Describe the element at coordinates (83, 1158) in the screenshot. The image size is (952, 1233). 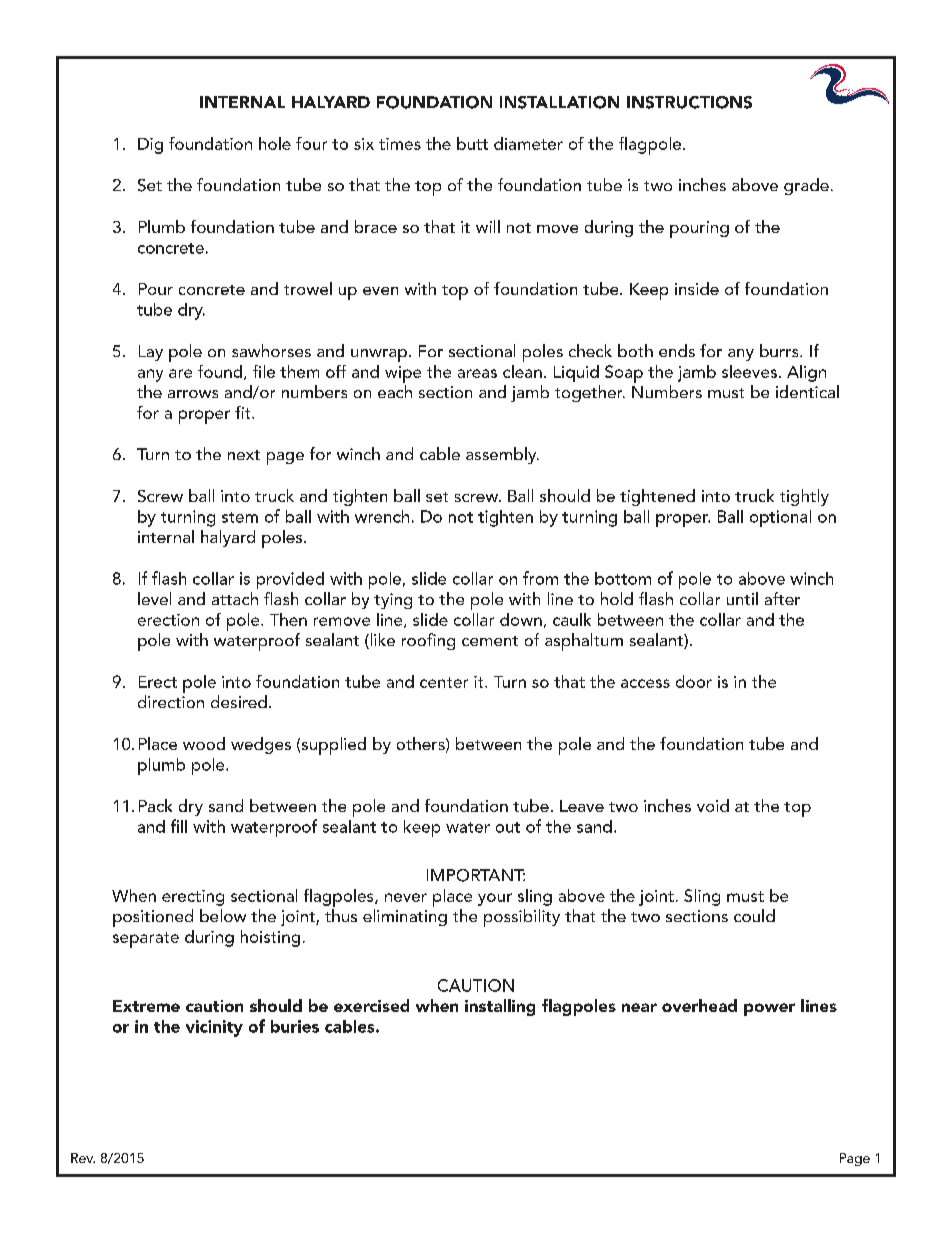
I see `Rev` at that location.
